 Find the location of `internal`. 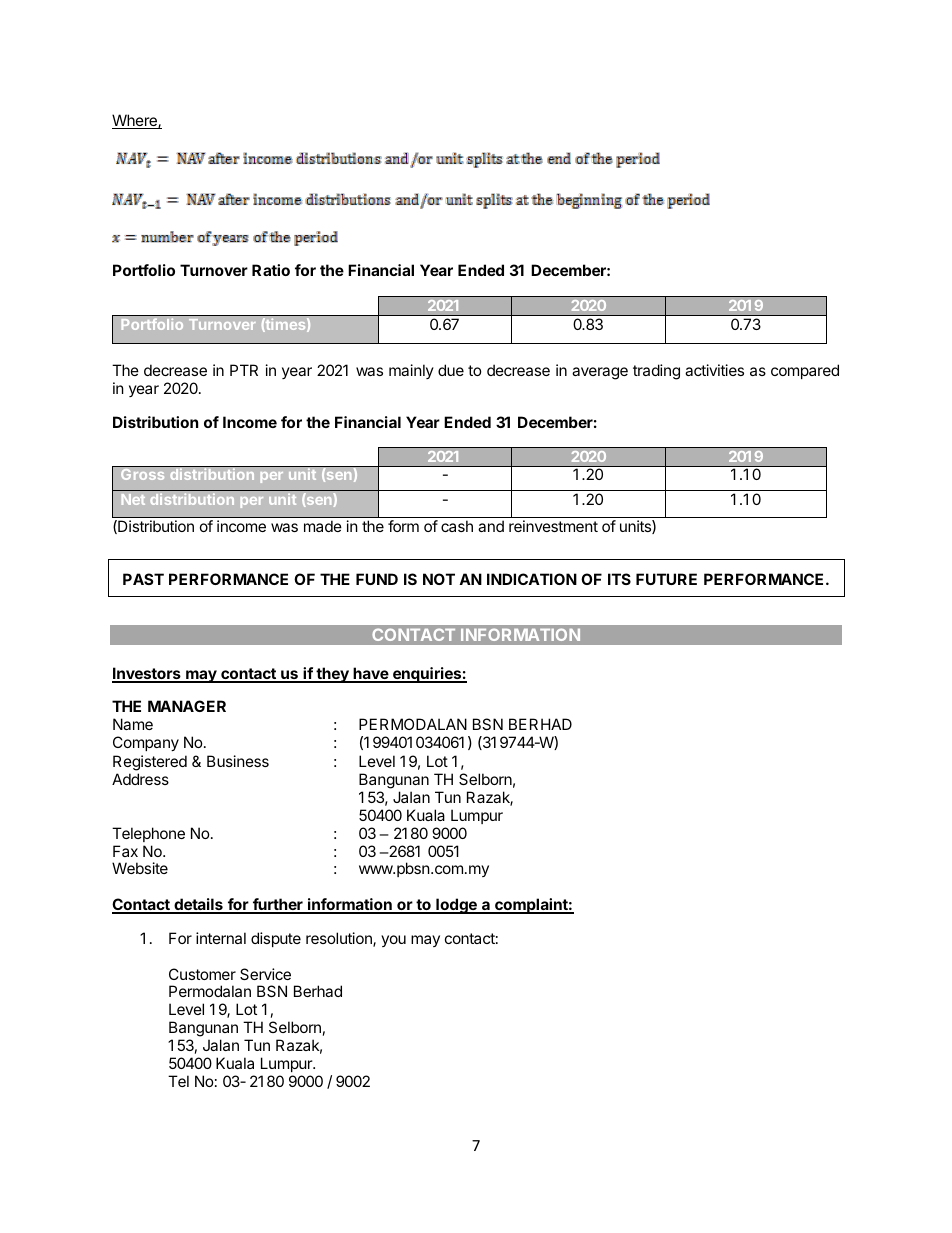

internal is located at coordinates (221, 938).
